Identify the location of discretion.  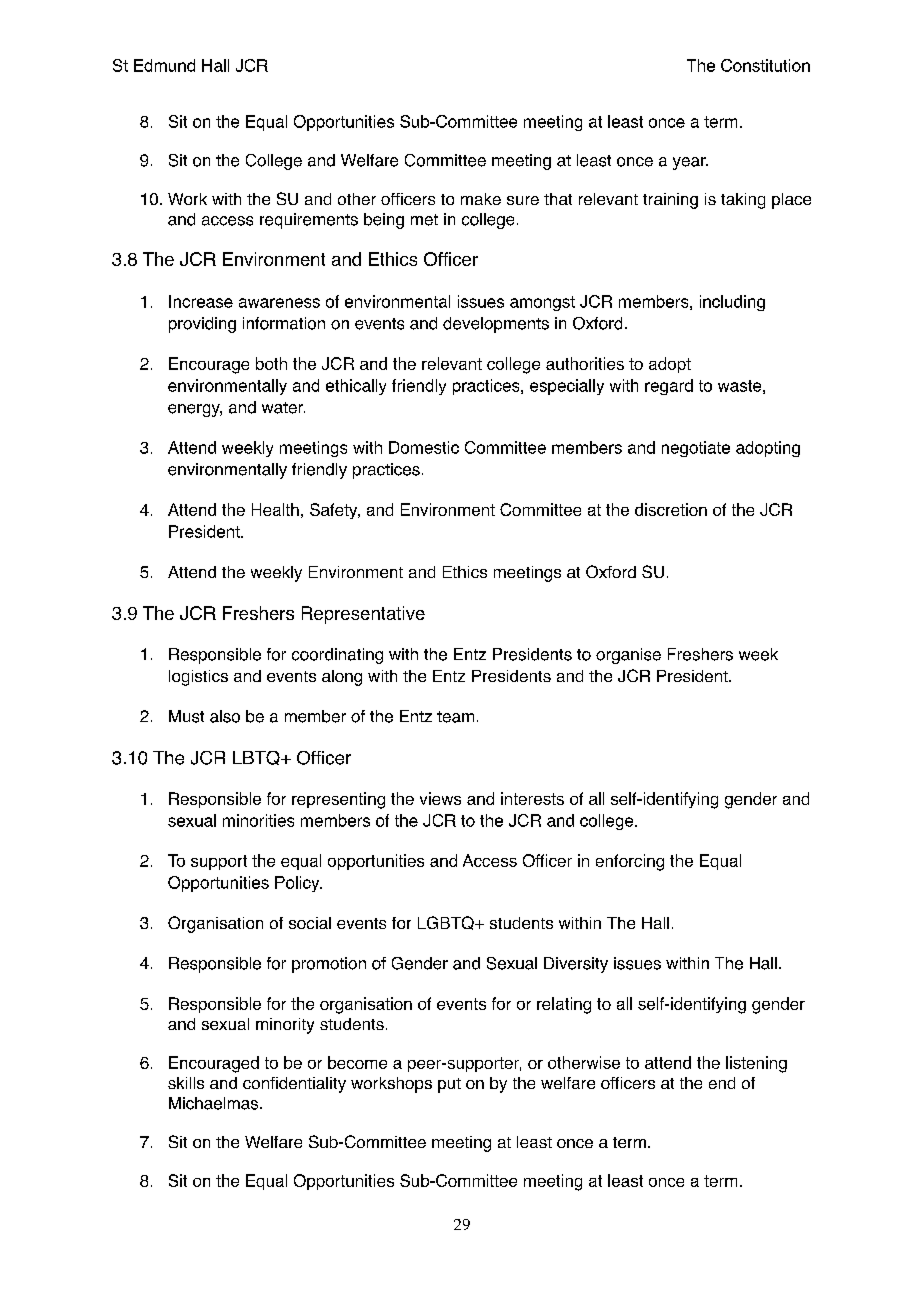
(671, 509).
